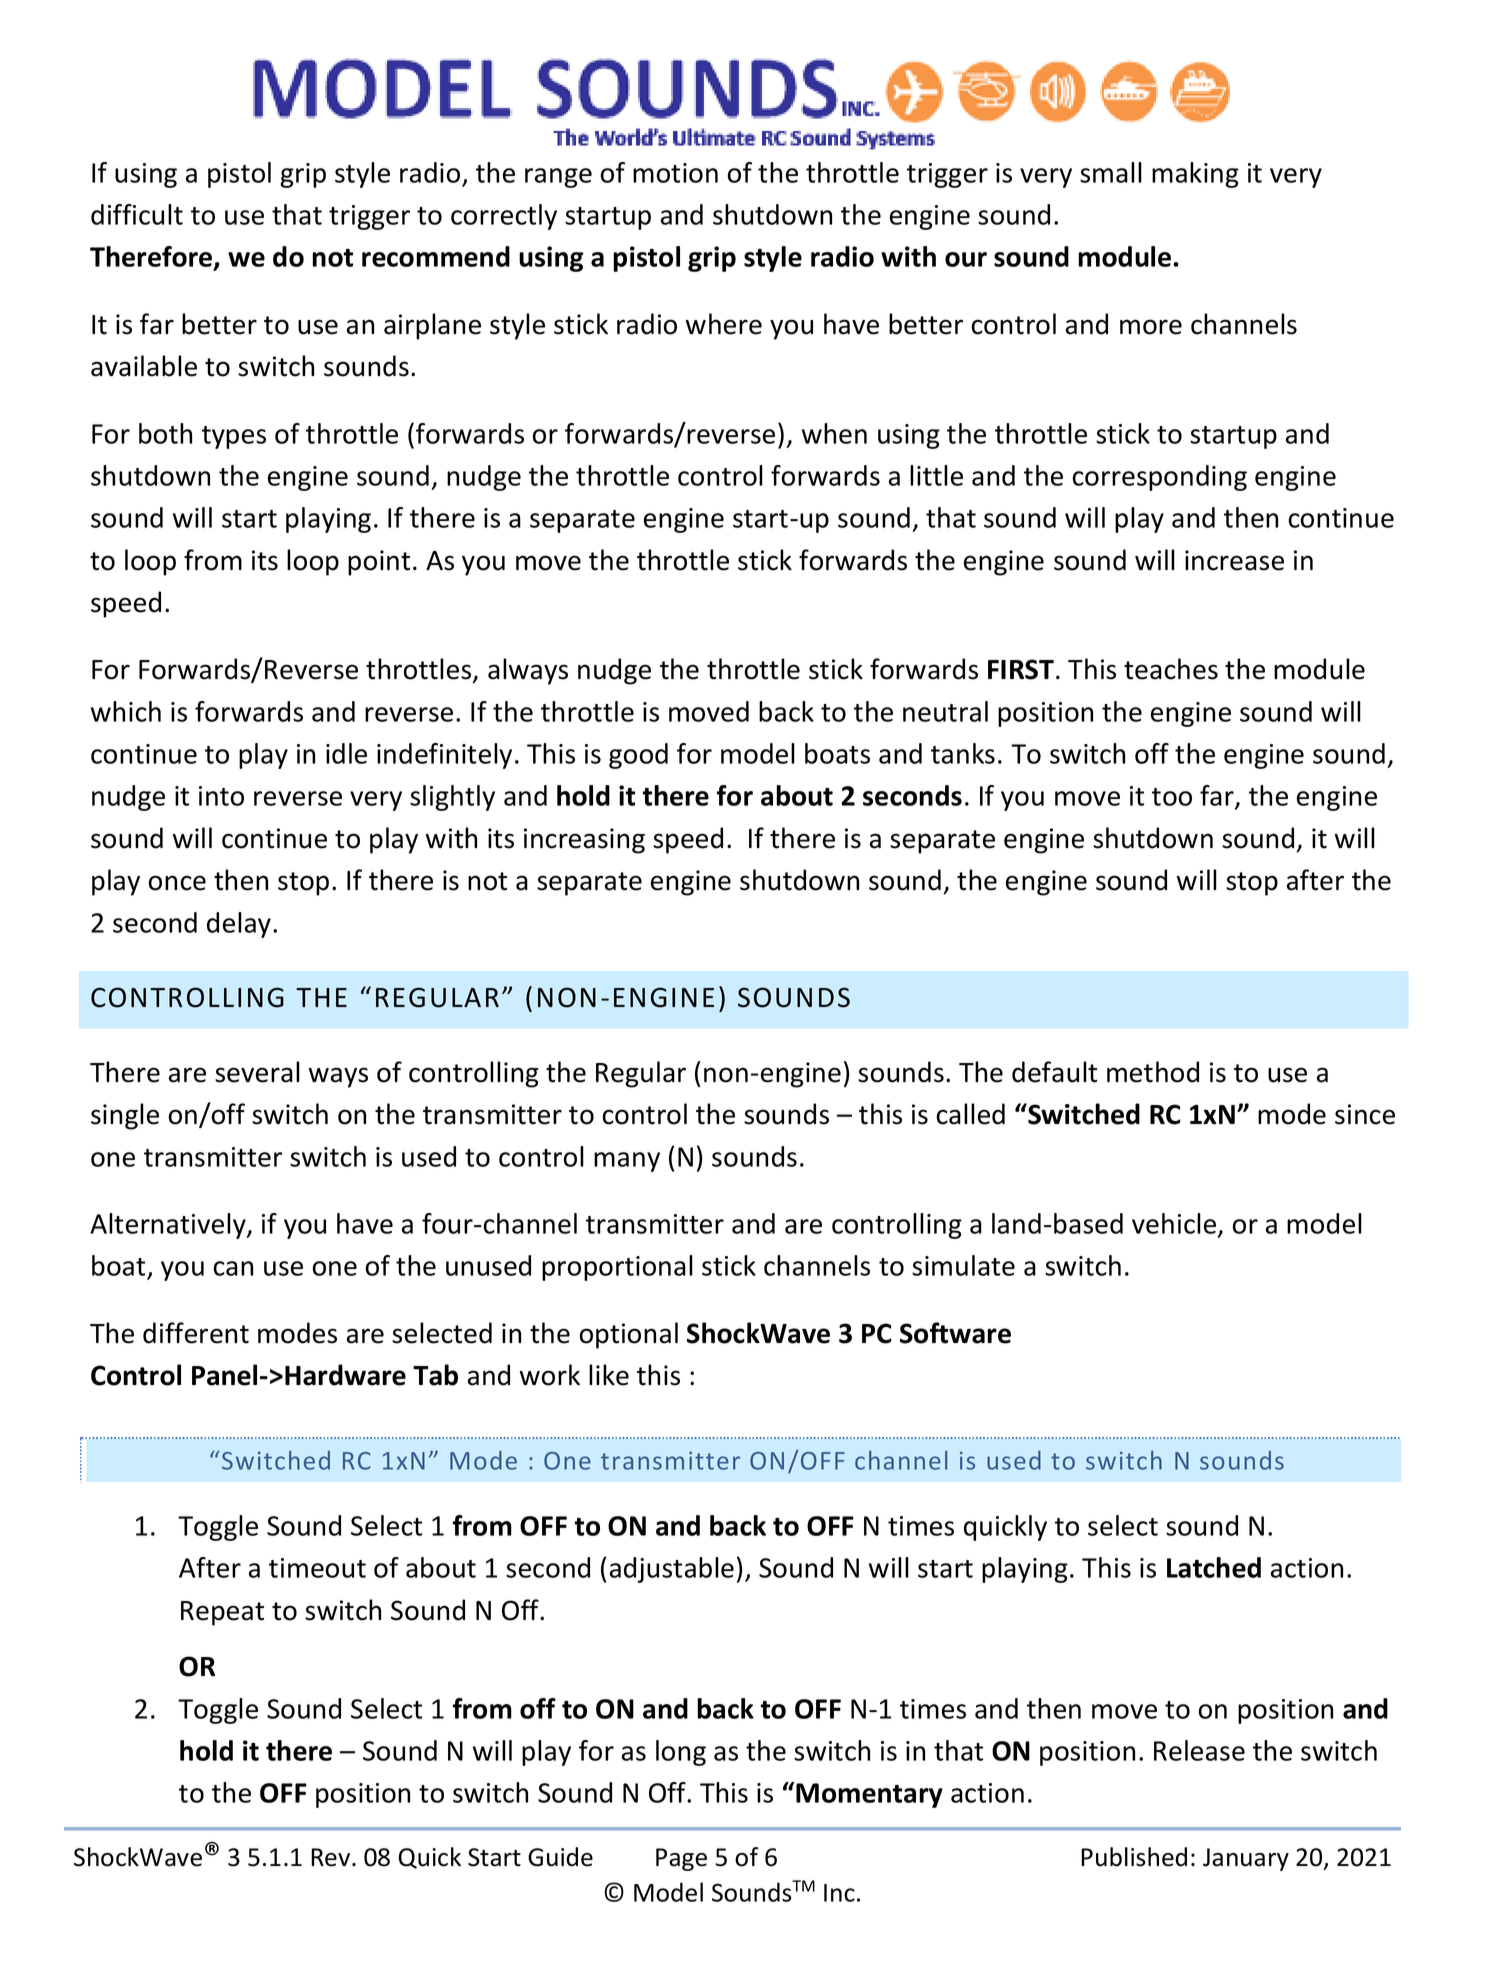  Describe the element at coordinates (1172, 797) in the page. I see `too` at that location.
